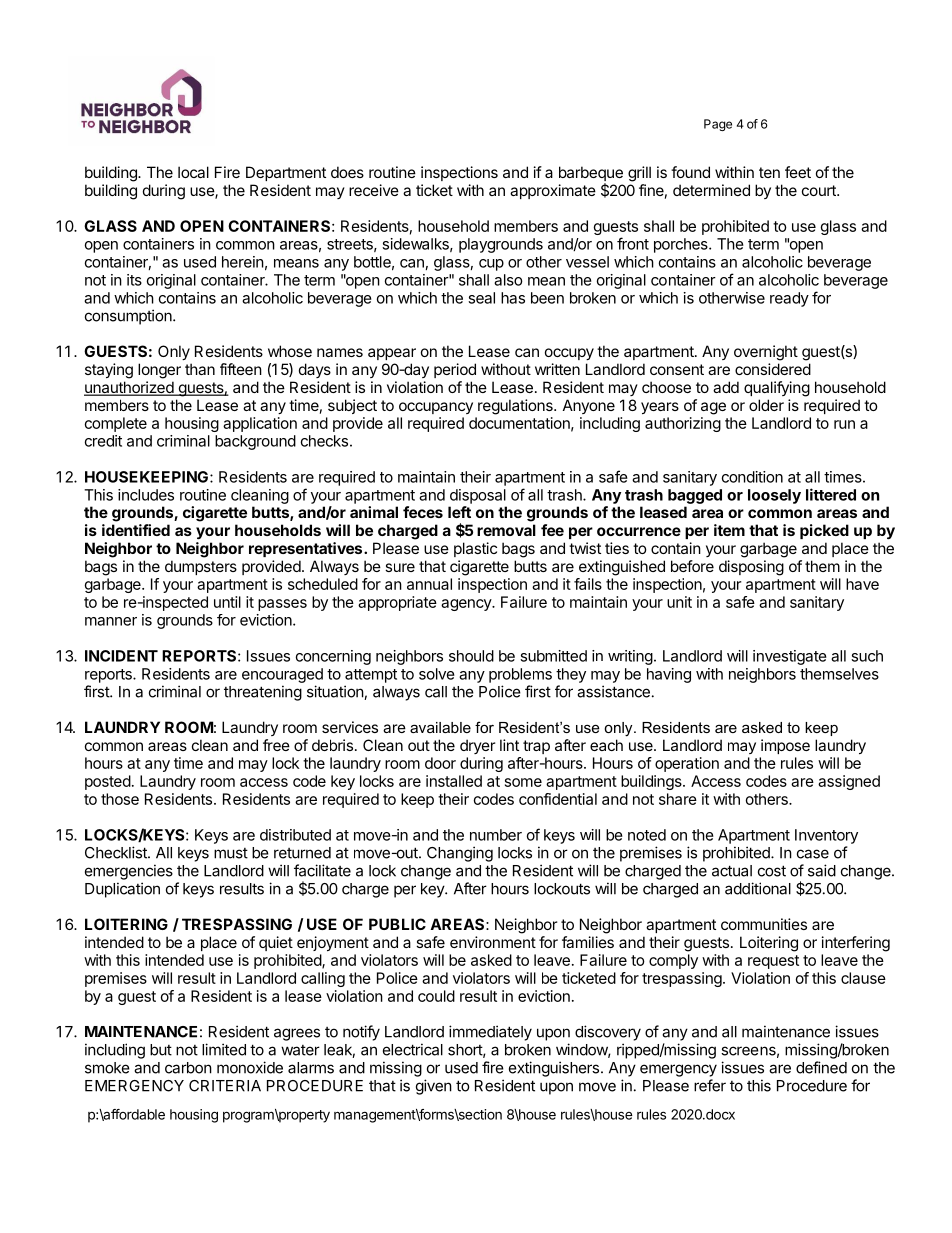 This screenshot has height=1233, width=952. What do you see at coordinates (276, 745) in the screenshot?
I see `free` at bounding box center [276, 745].
